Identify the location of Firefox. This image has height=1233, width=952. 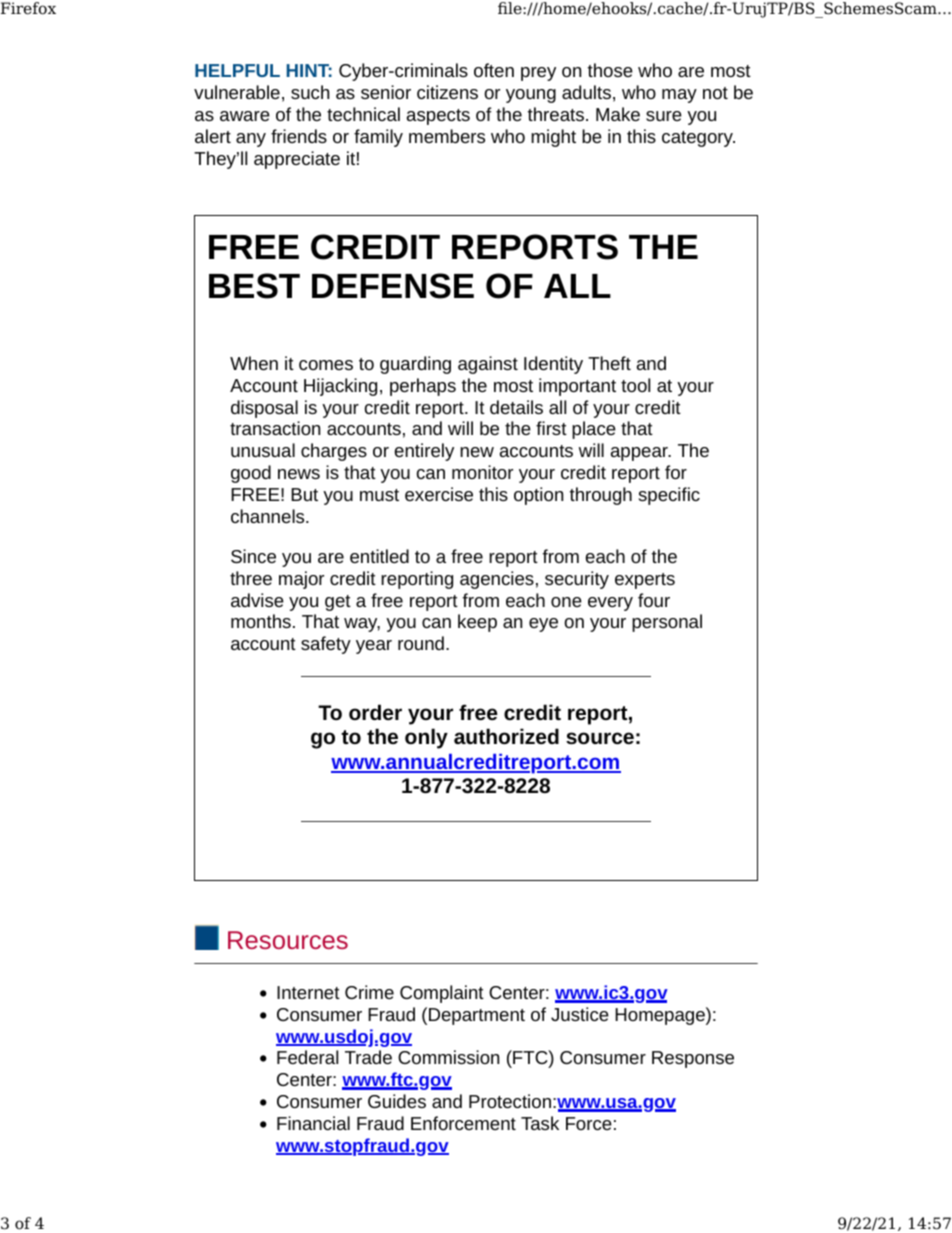
(28, 8).
